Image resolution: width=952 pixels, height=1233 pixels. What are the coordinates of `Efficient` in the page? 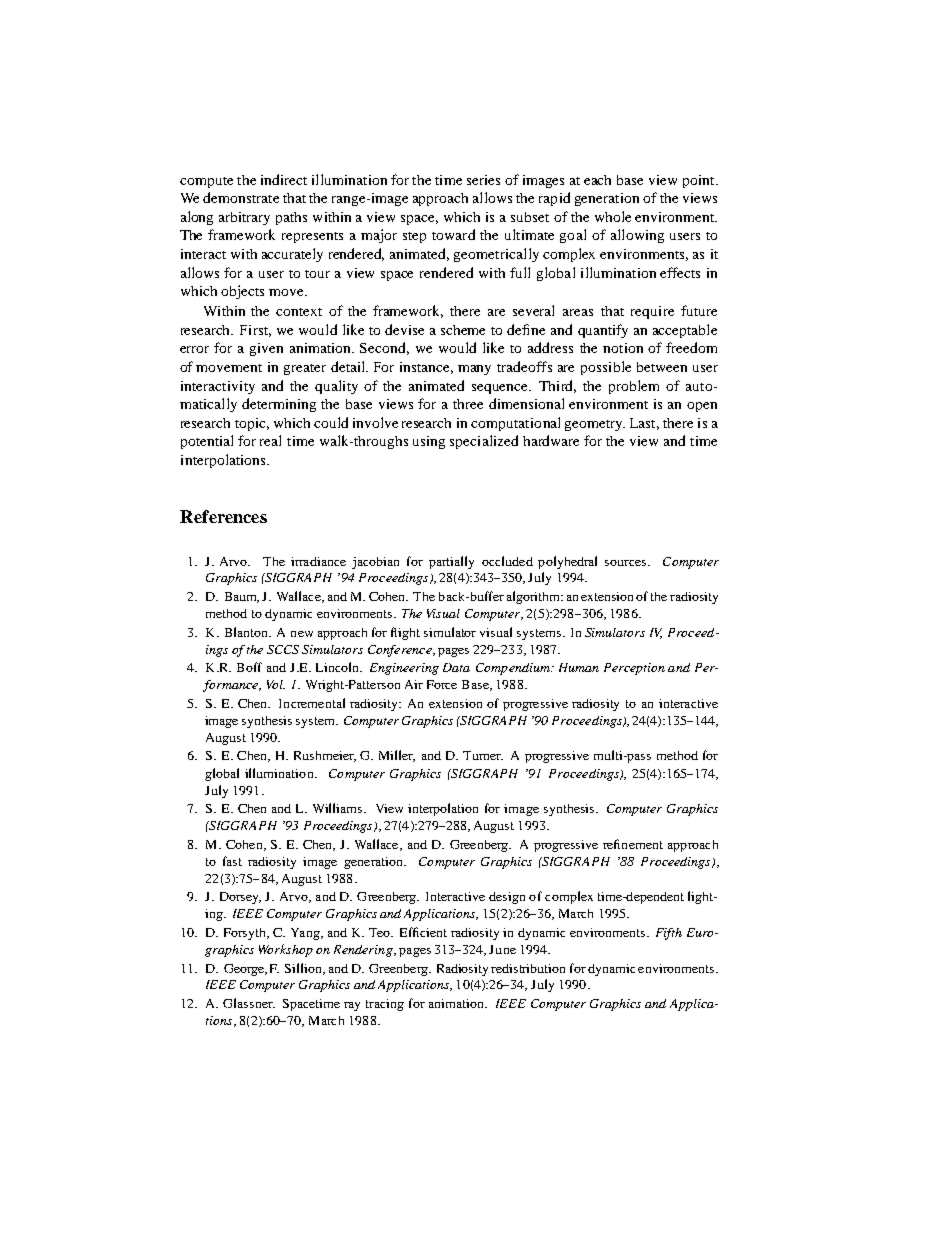 It's located at (423, 932).
